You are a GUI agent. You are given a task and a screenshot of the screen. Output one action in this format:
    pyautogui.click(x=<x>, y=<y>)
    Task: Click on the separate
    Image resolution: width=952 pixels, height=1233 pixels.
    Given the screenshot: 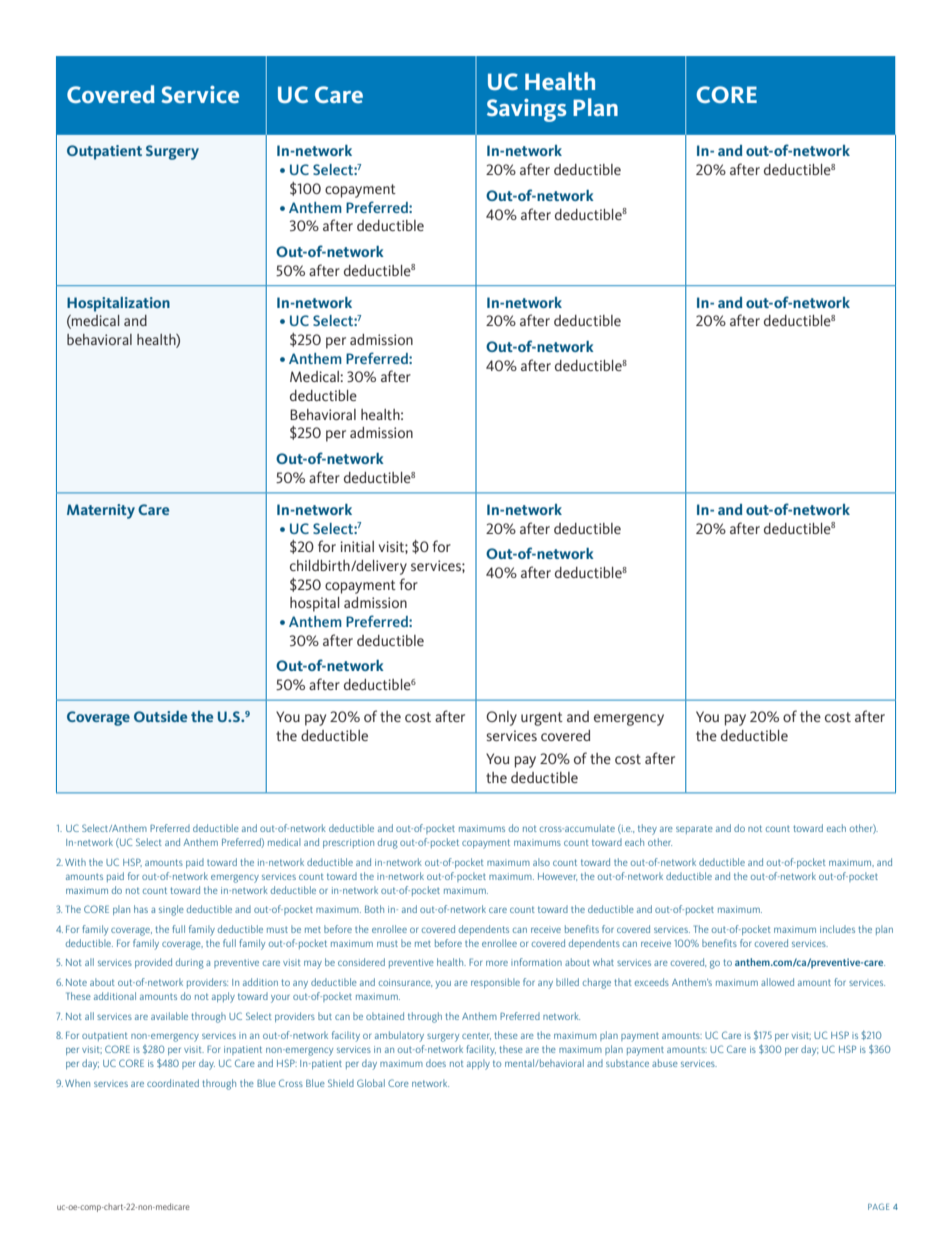 What is the action you would take?
    pyautogui.click(x=694, y=829)
